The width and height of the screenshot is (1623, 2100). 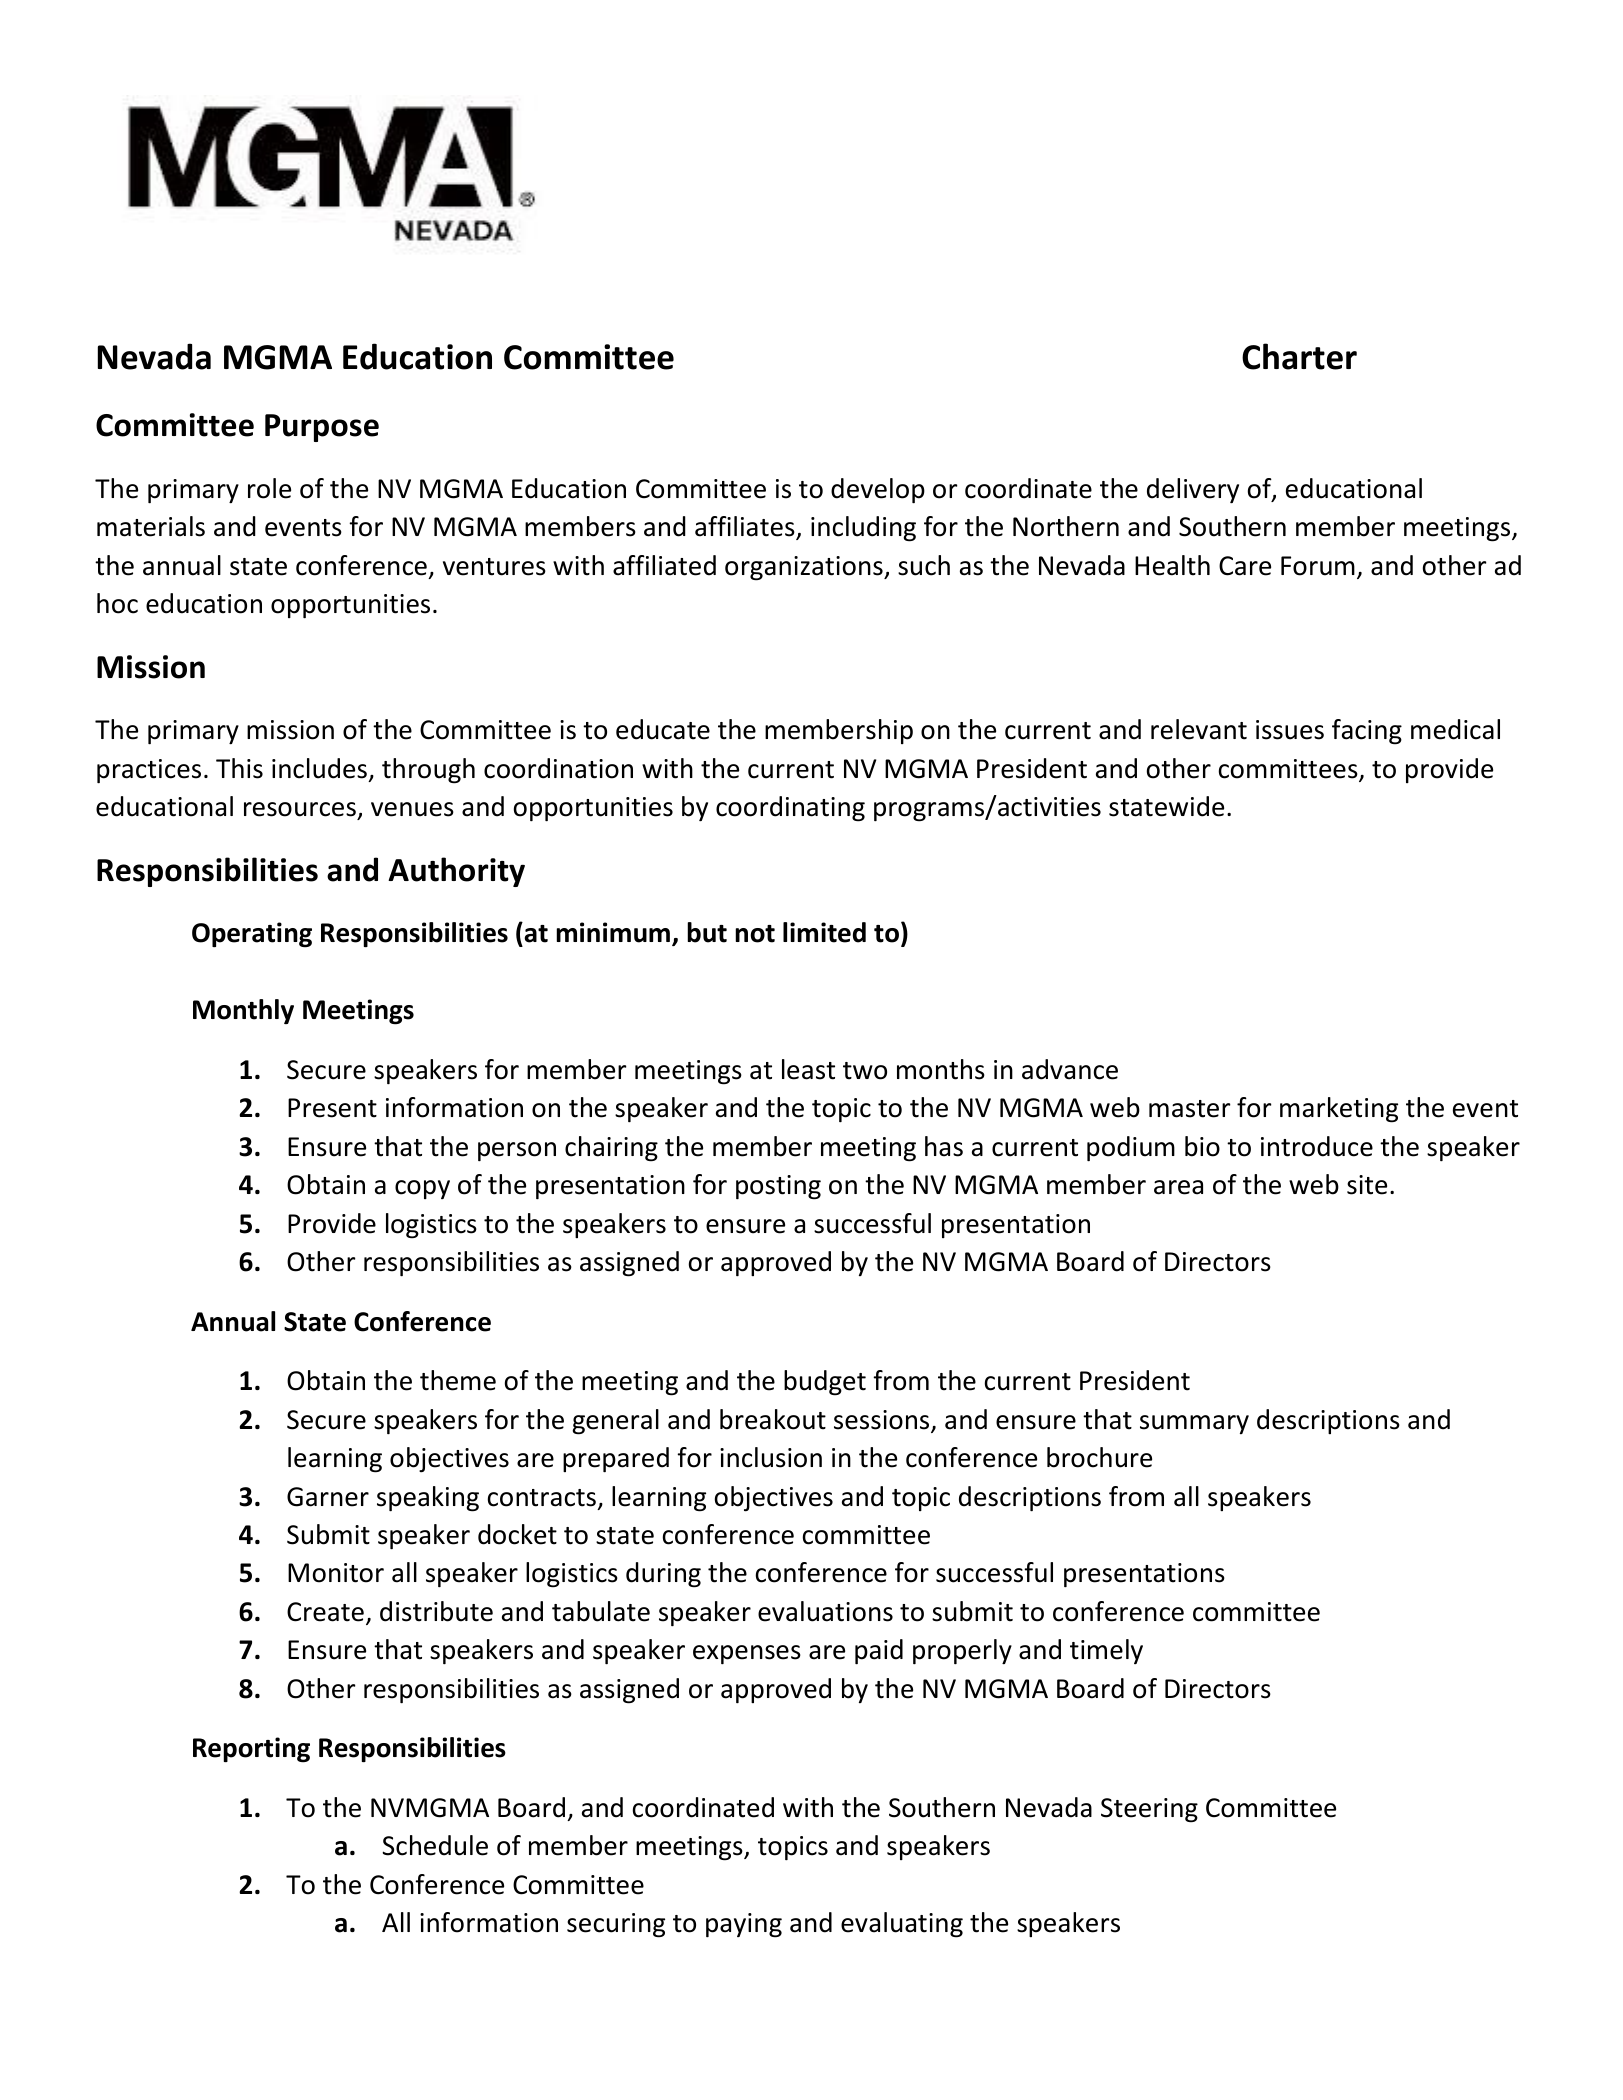 What do you see at coordinates (1290, 730) in the screenshot?
I see `issues` at bounding box center [1290, 730].
